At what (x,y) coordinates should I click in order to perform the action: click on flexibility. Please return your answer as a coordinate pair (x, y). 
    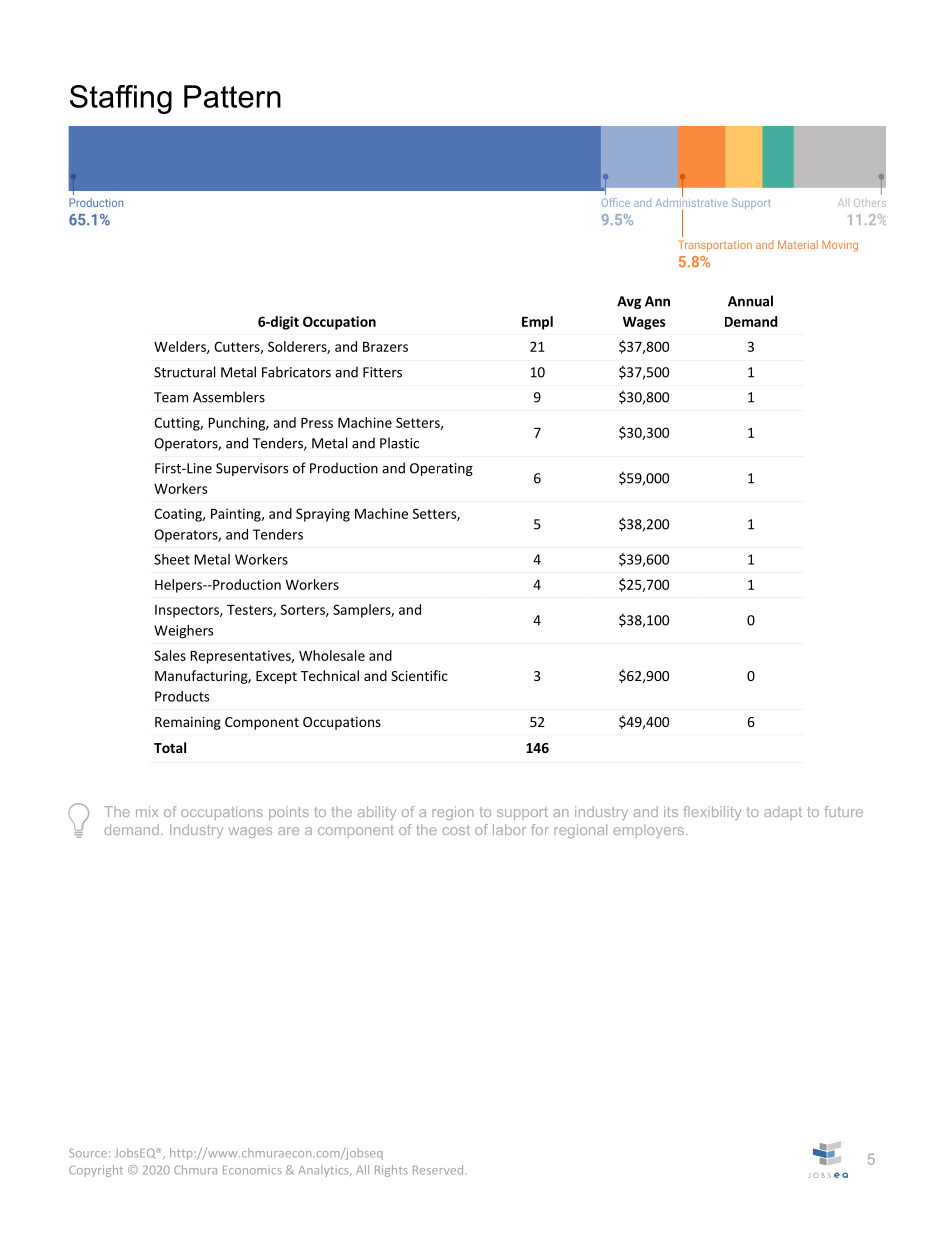
    Looking at the image, I should click on (712, 813).
